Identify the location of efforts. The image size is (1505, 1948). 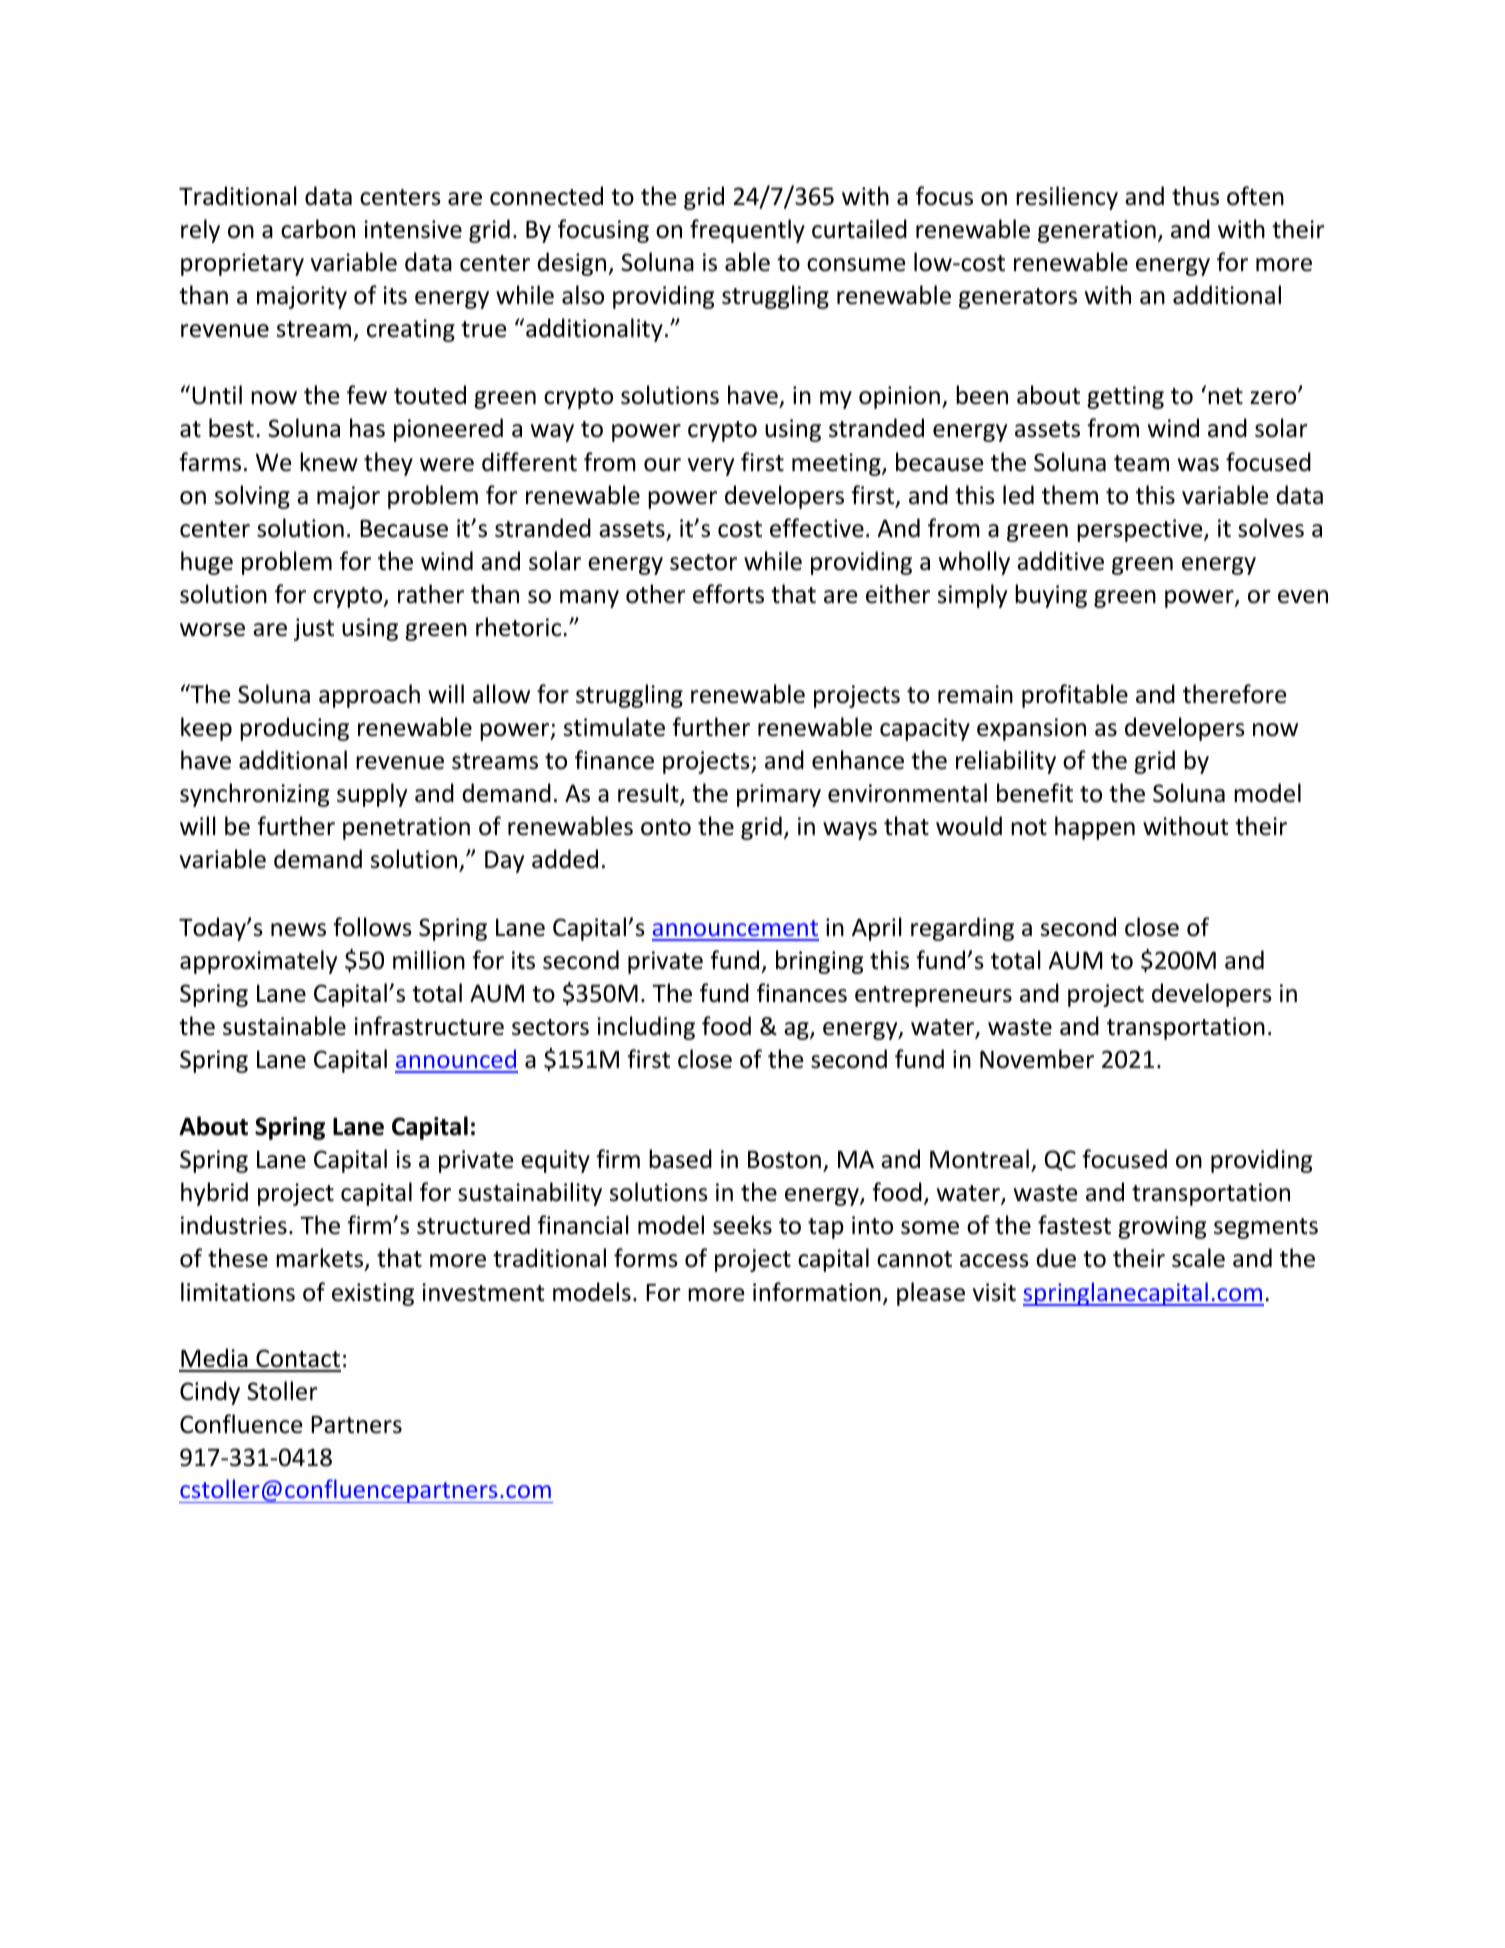
(728, 594).
